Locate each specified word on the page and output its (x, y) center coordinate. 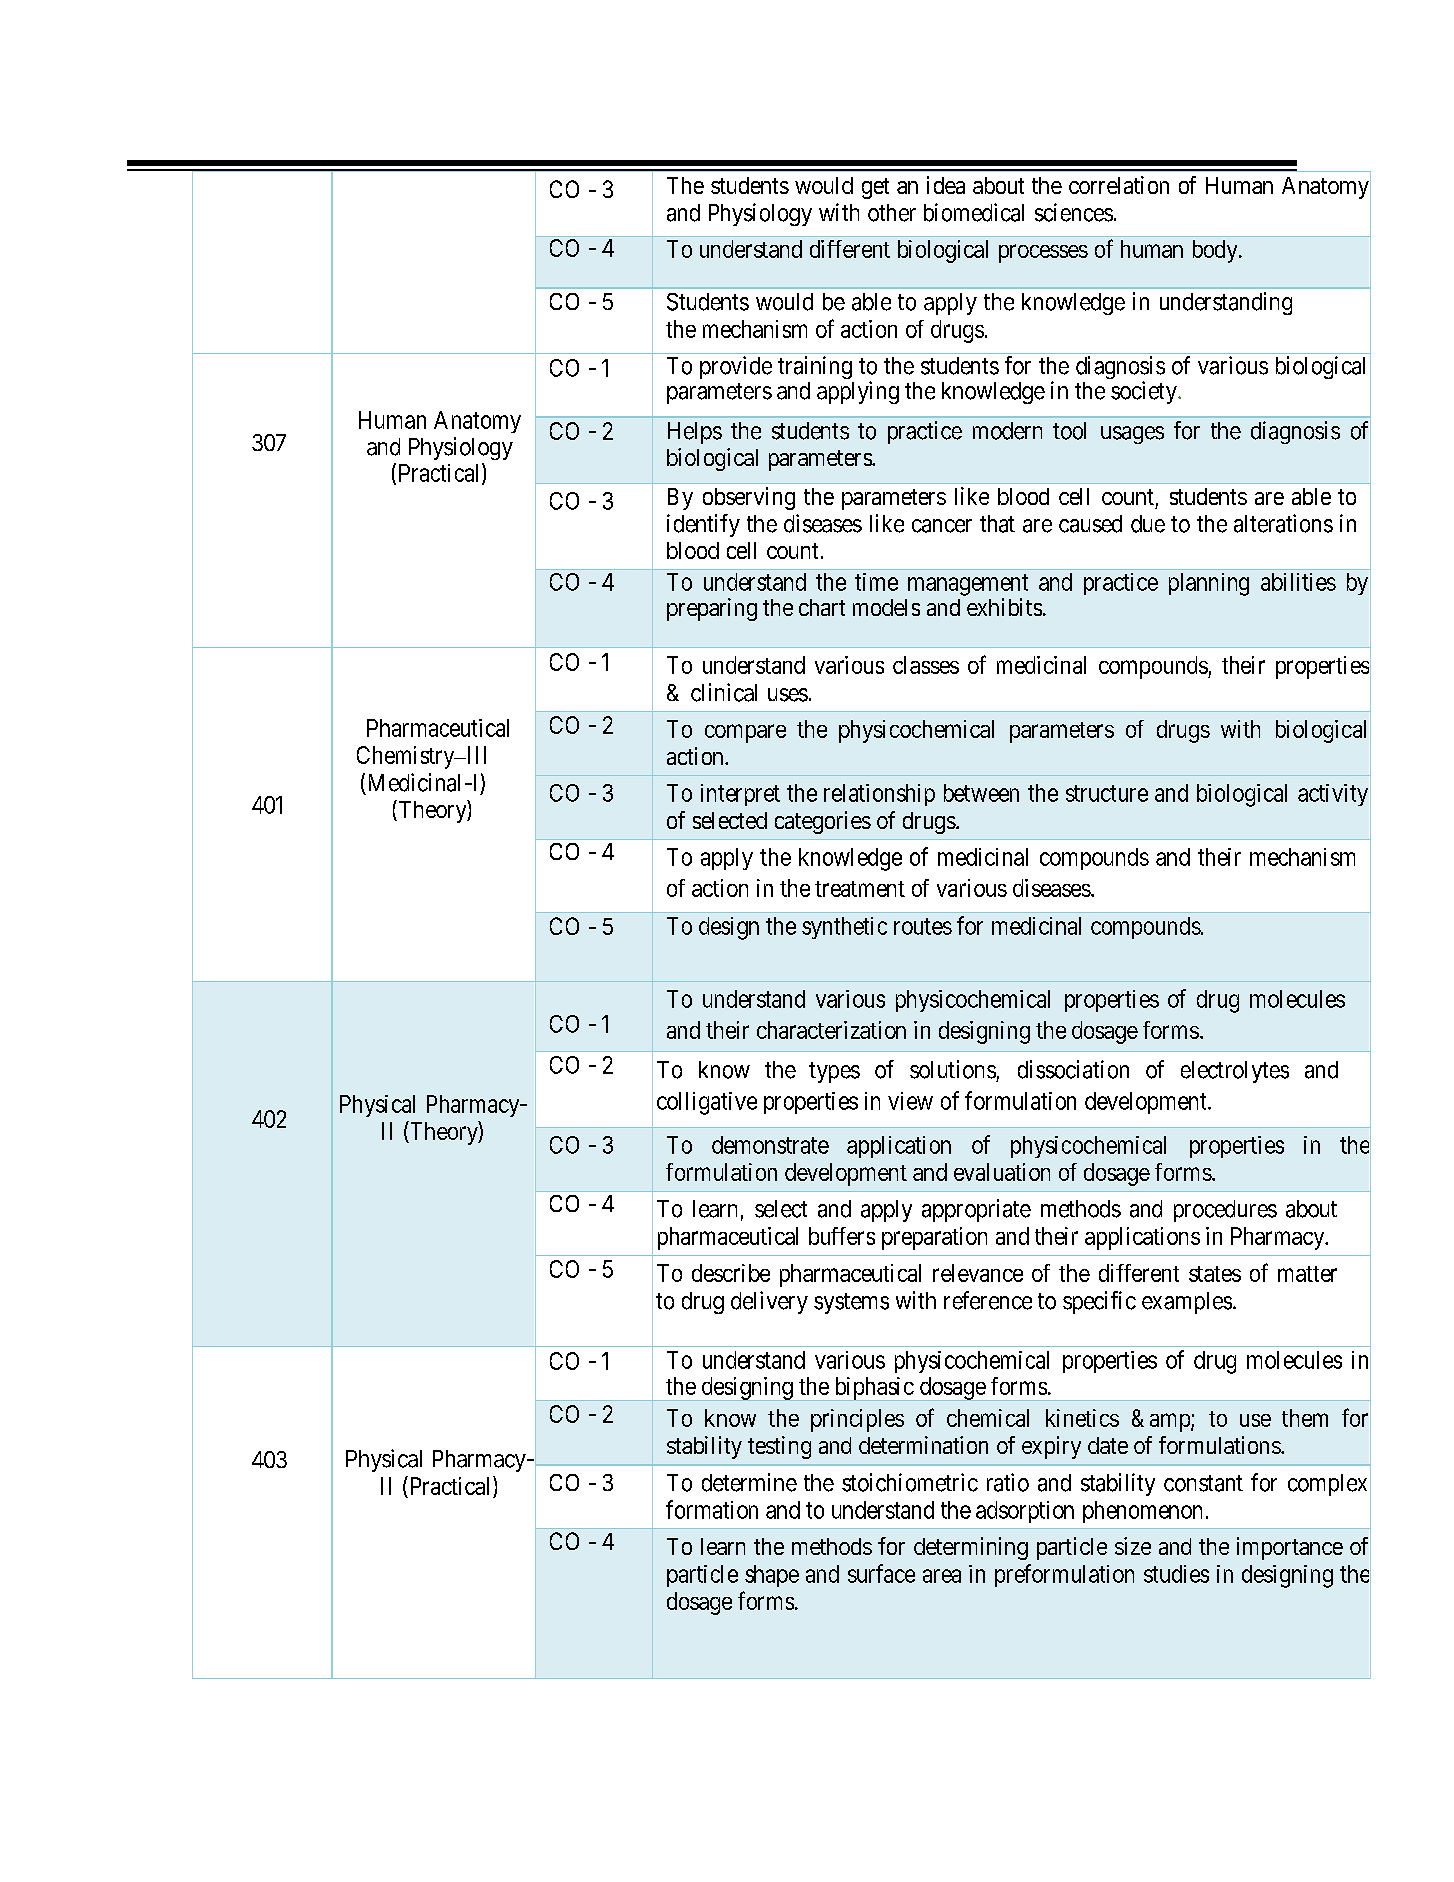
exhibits (1004, 607)
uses (788, 695)
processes (1043, 253)
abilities (1298, 582)
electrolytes (1235, 1072)
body (1216, 251)
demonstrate (770, 1145)
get (875, 188)
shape (772, 1576)
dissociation (1073, 1069)
